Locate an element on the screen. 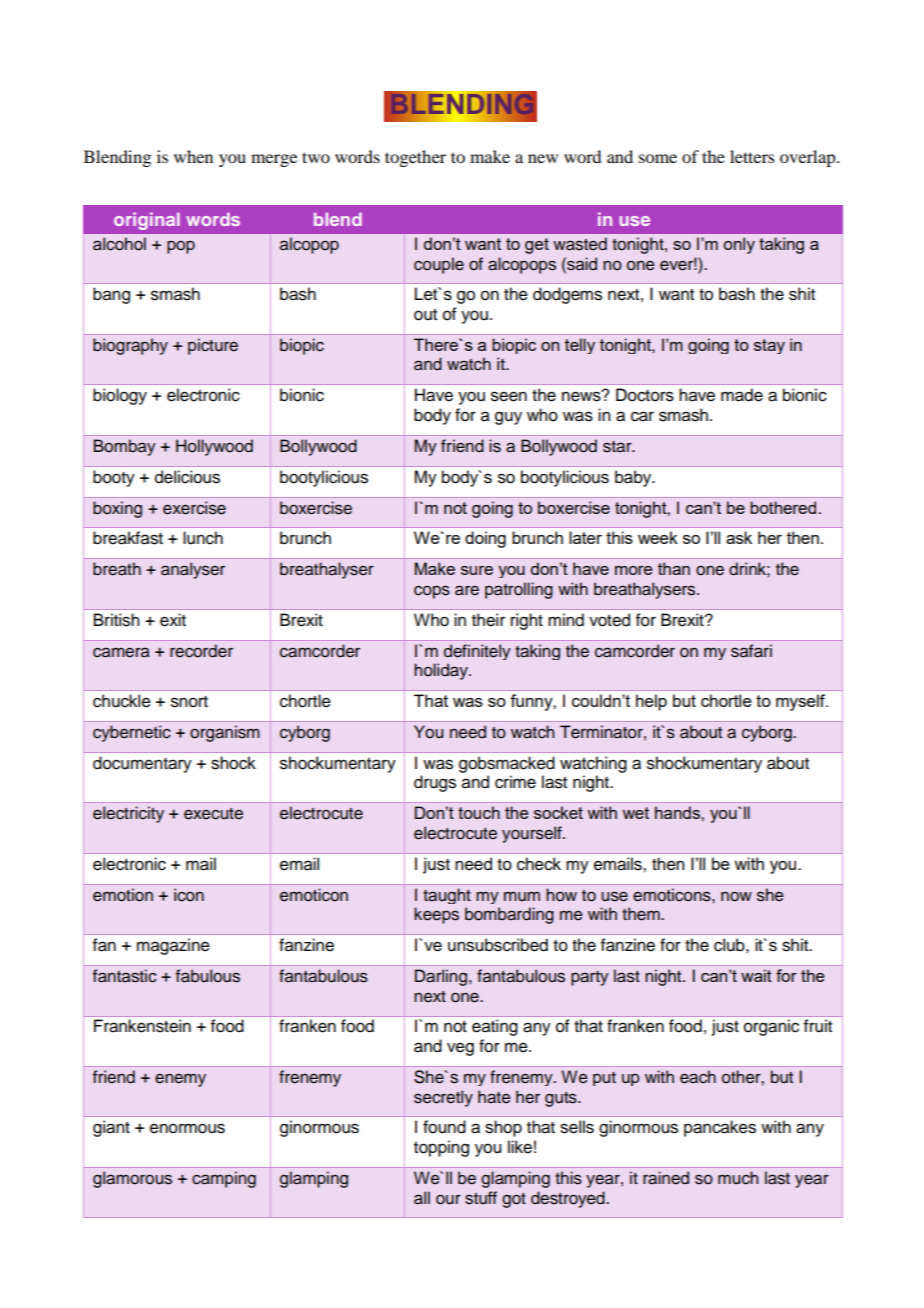 This screenshot has width=924, height=1308. analyser is located at coordinates (193, 570).
